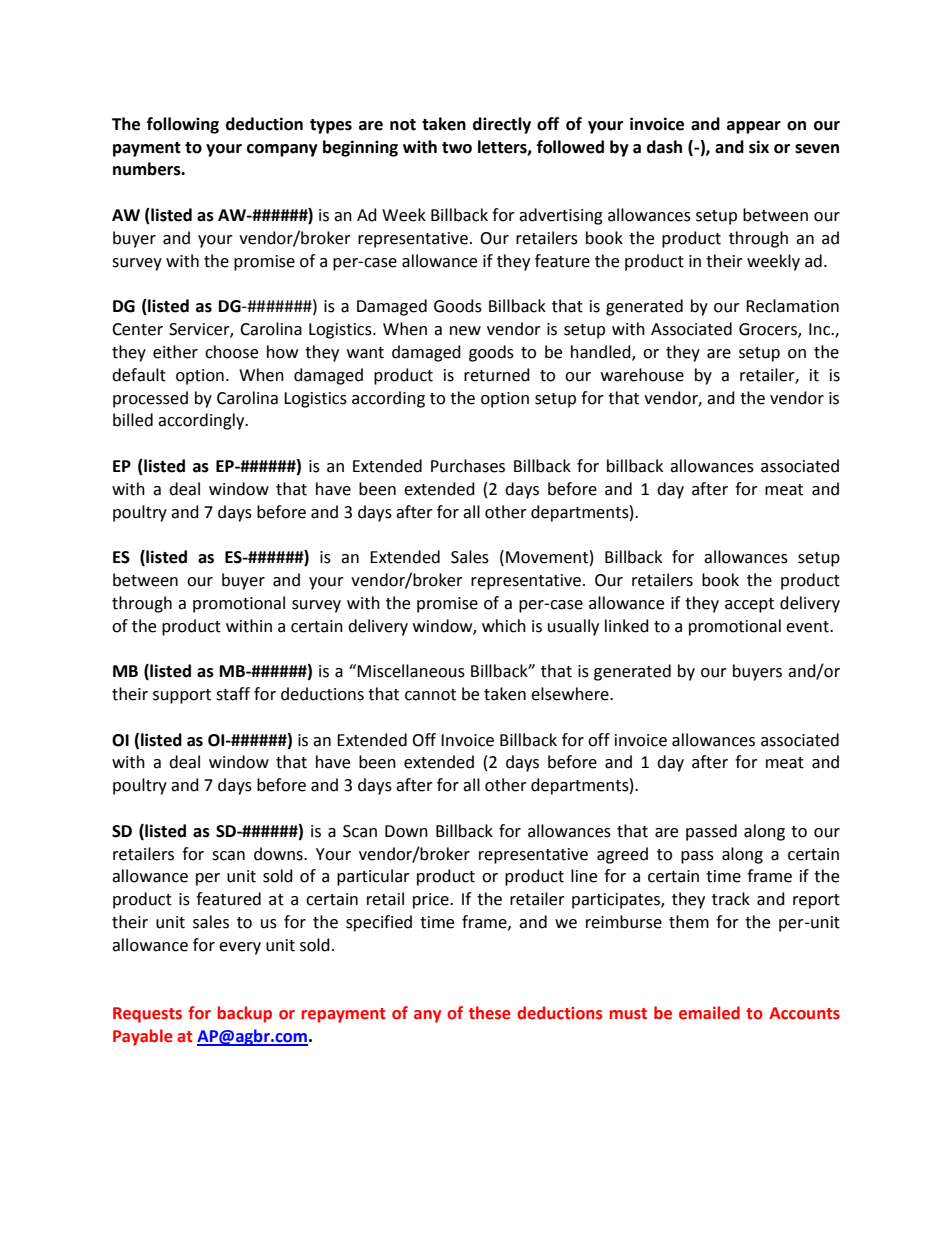 The width and height of the screenshot is (952, 1233). I want to click on support, so click(182, 696).
